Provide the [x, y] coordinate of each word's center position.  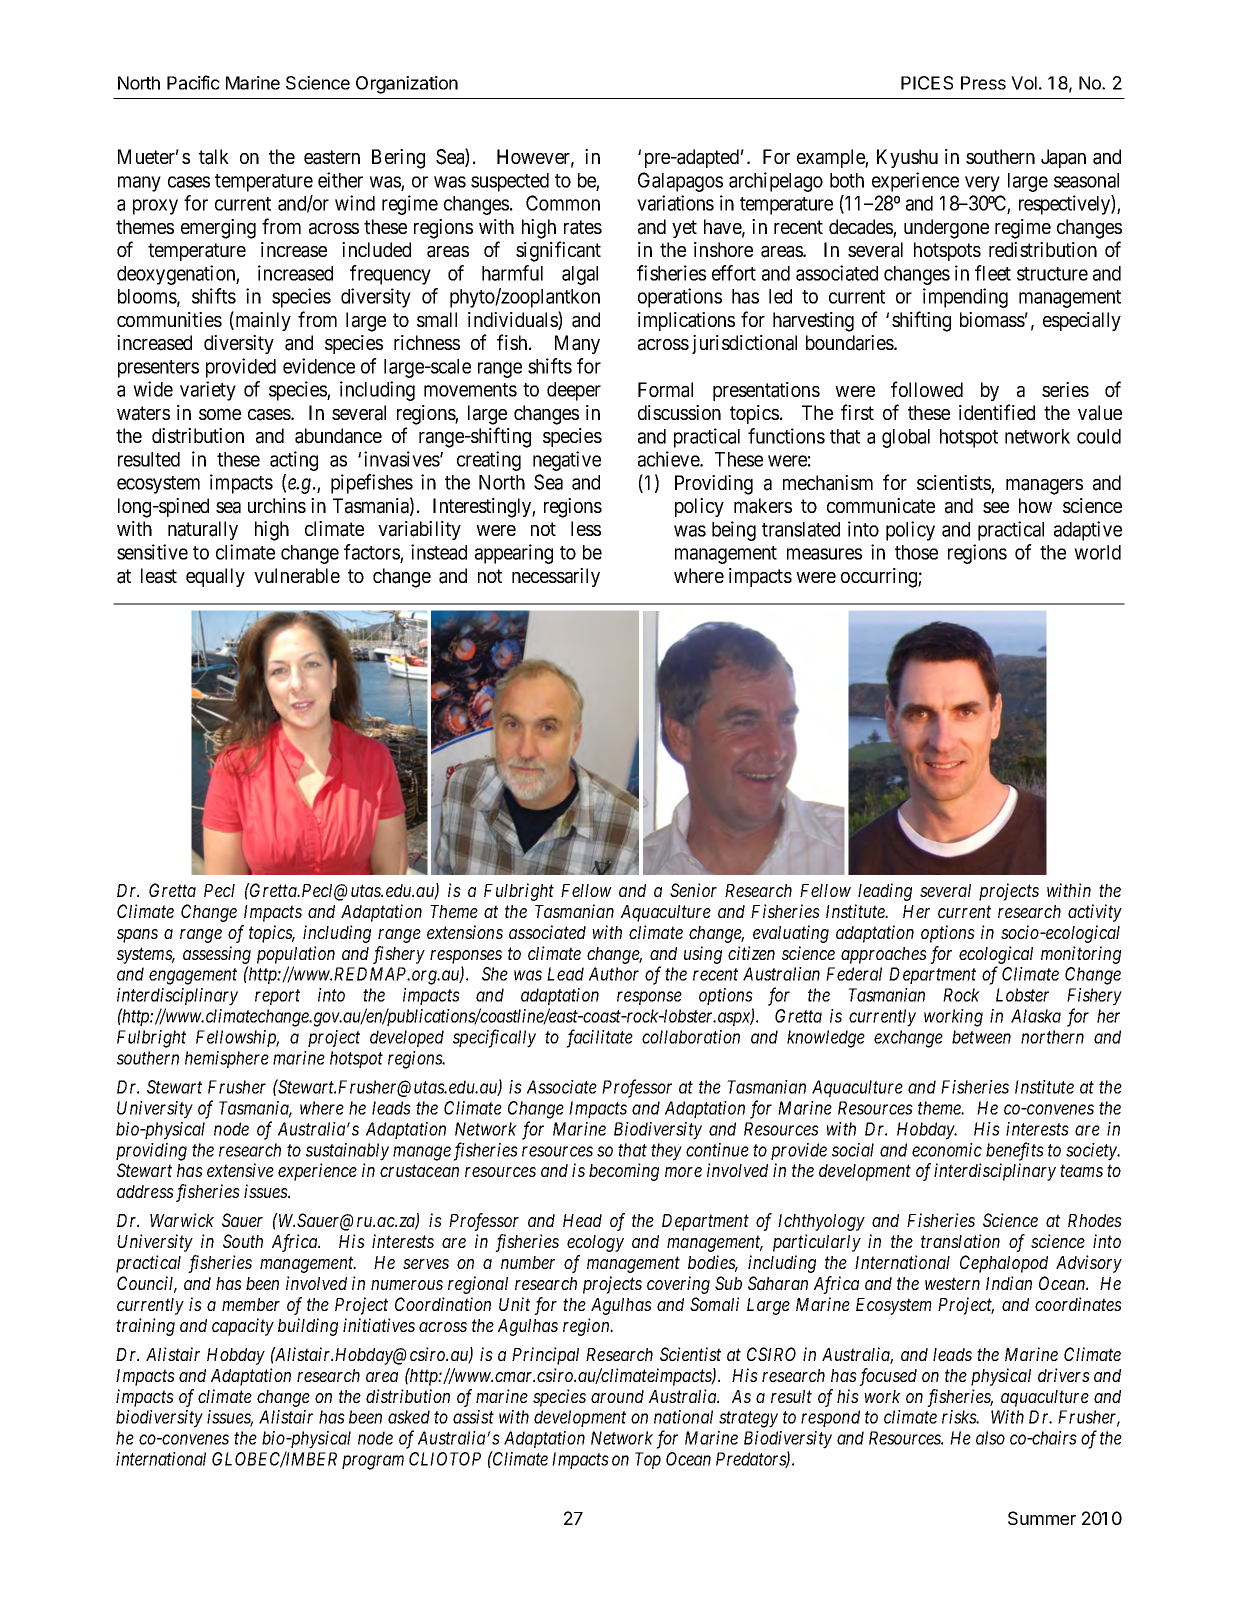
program [373, 1462]
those [916, 552]
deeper [574, 391]
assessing [217, 955]
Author [614, 974]
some [220, 414]
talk [214, 157]
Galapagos [680, 182]
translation [960, 1241]
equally [215, 577]
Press [983, 83]
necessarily [556, 577]
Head [582, 1220]
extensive [240, 1170]
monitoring [1081, 955]
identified [997, 412]
